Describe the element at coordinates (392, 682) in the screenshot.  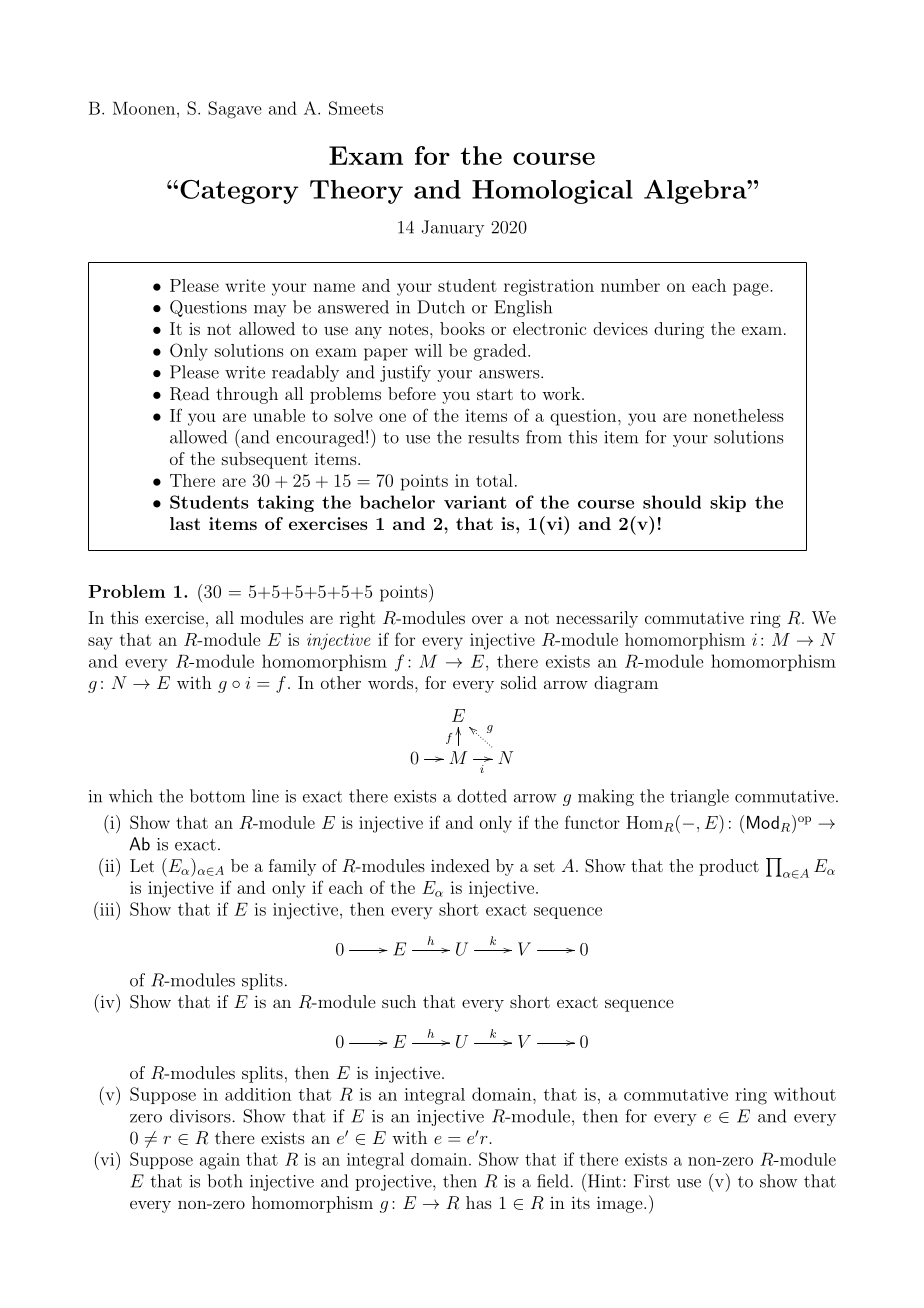
I see `words` at that location.
